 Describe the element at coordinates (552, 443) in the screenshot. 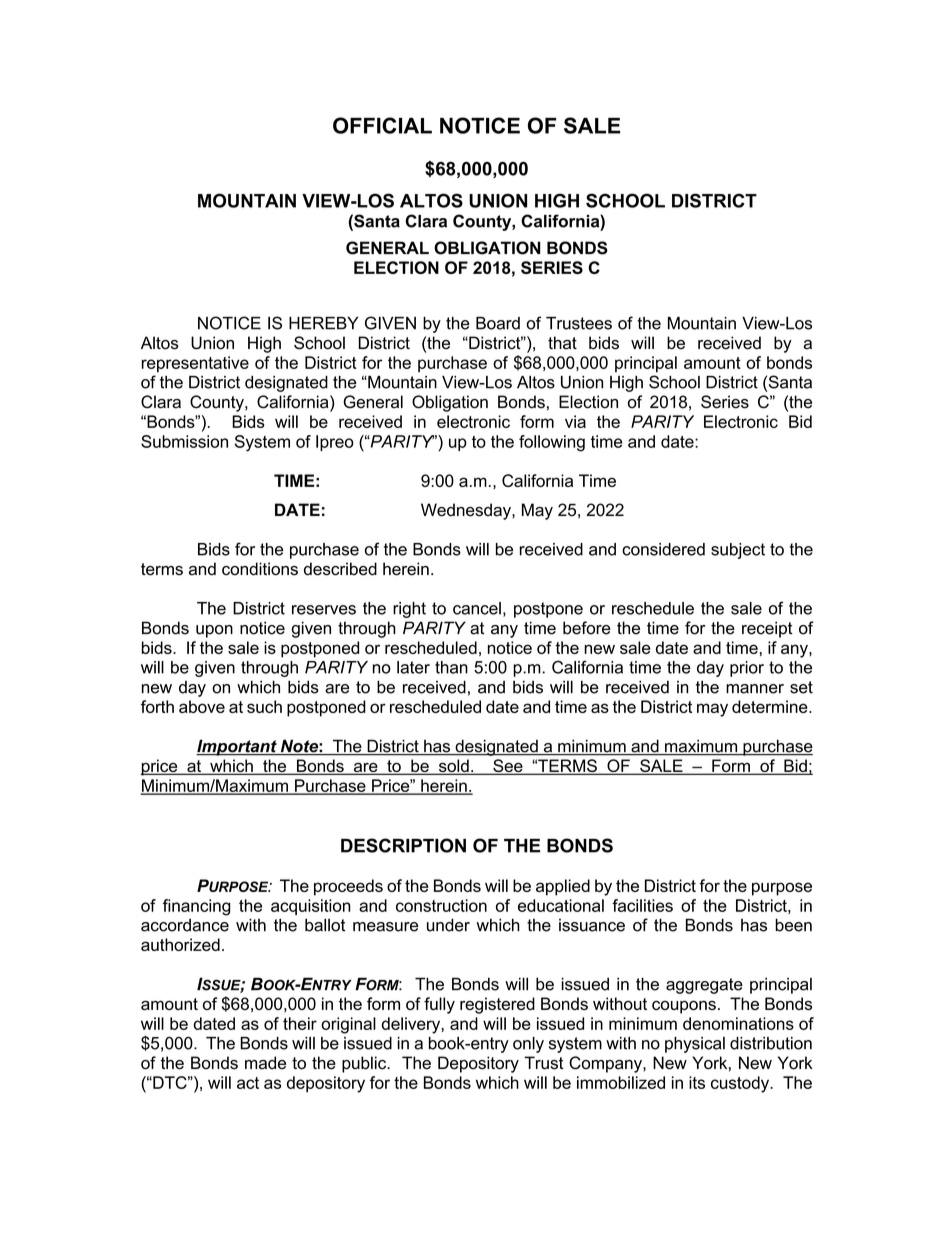

I see `following` at that location.
